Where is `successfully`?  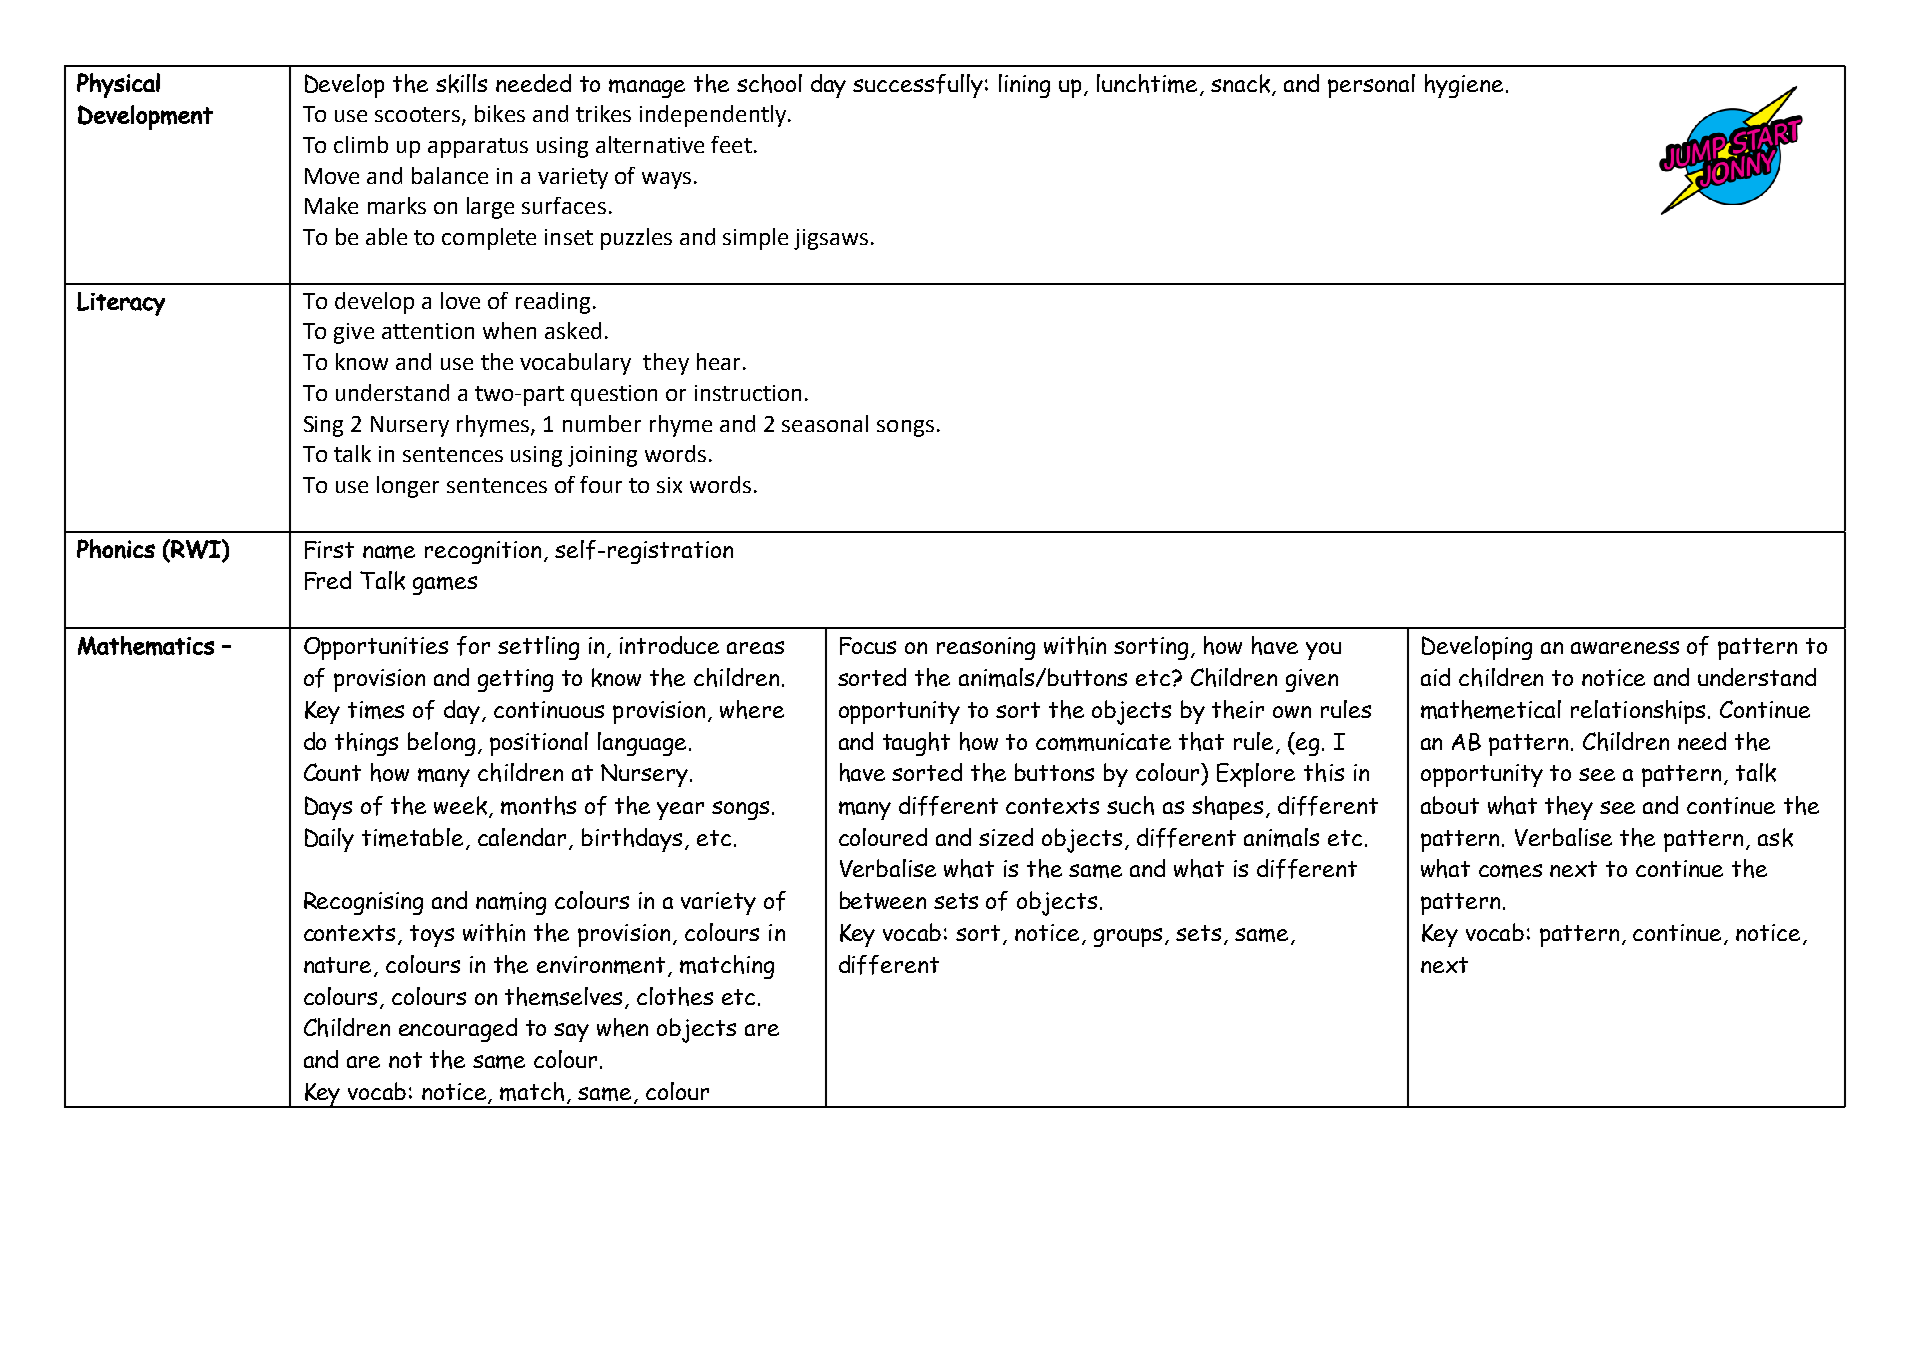
successfully is located at coordinates (918, 86).
